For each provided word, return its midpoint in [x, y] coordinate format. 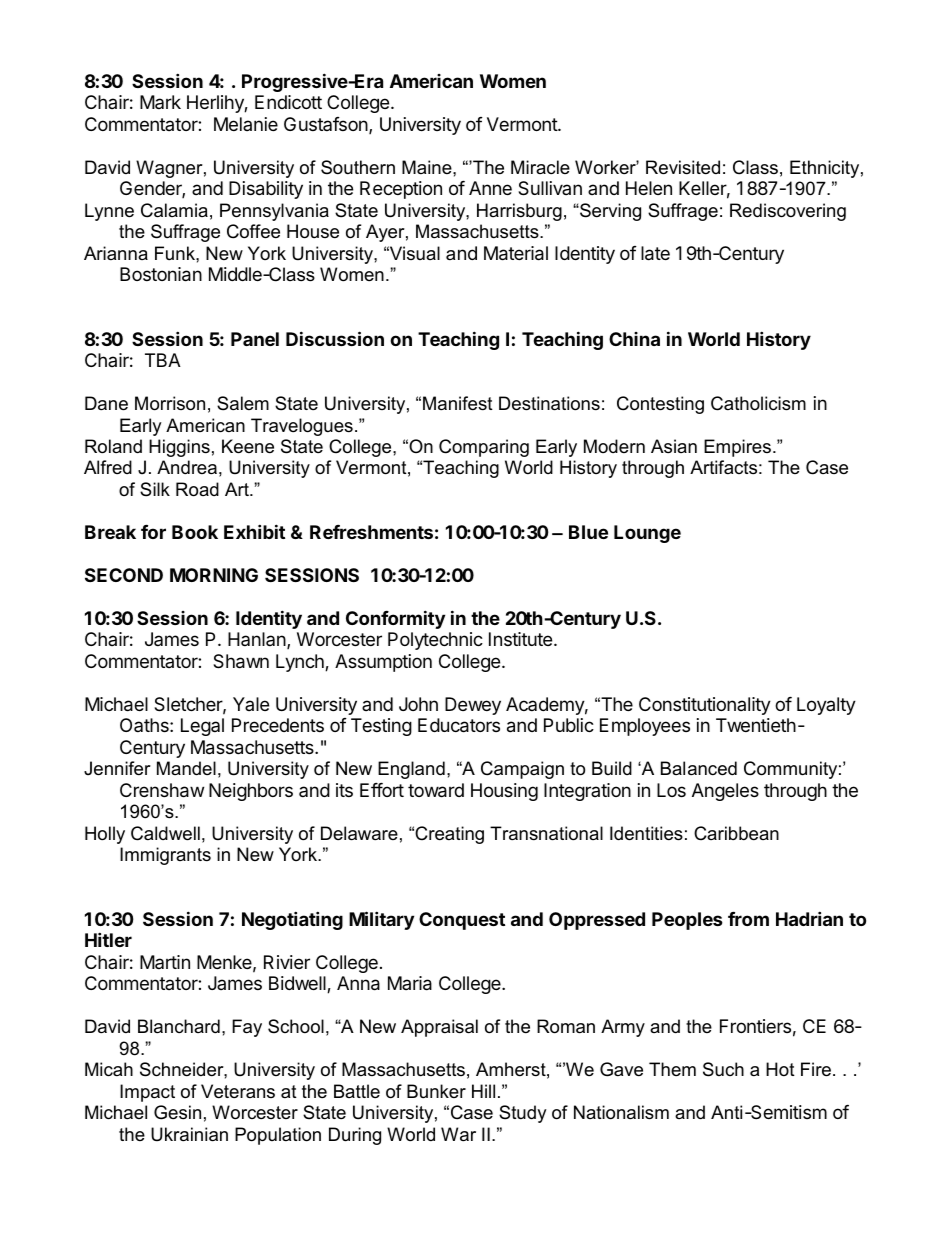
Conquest [462, 921]
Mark [160, 102]
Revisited [683, 167]
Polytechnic [435, 641]
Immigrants [165, 856]
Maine [428, 167]
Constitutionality [705, 706]
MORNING [214, 575]
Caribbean [736, 833]
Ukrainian [189, 1134]
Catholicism [758, 403]
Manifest [458, 403]
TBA [163, 360]
